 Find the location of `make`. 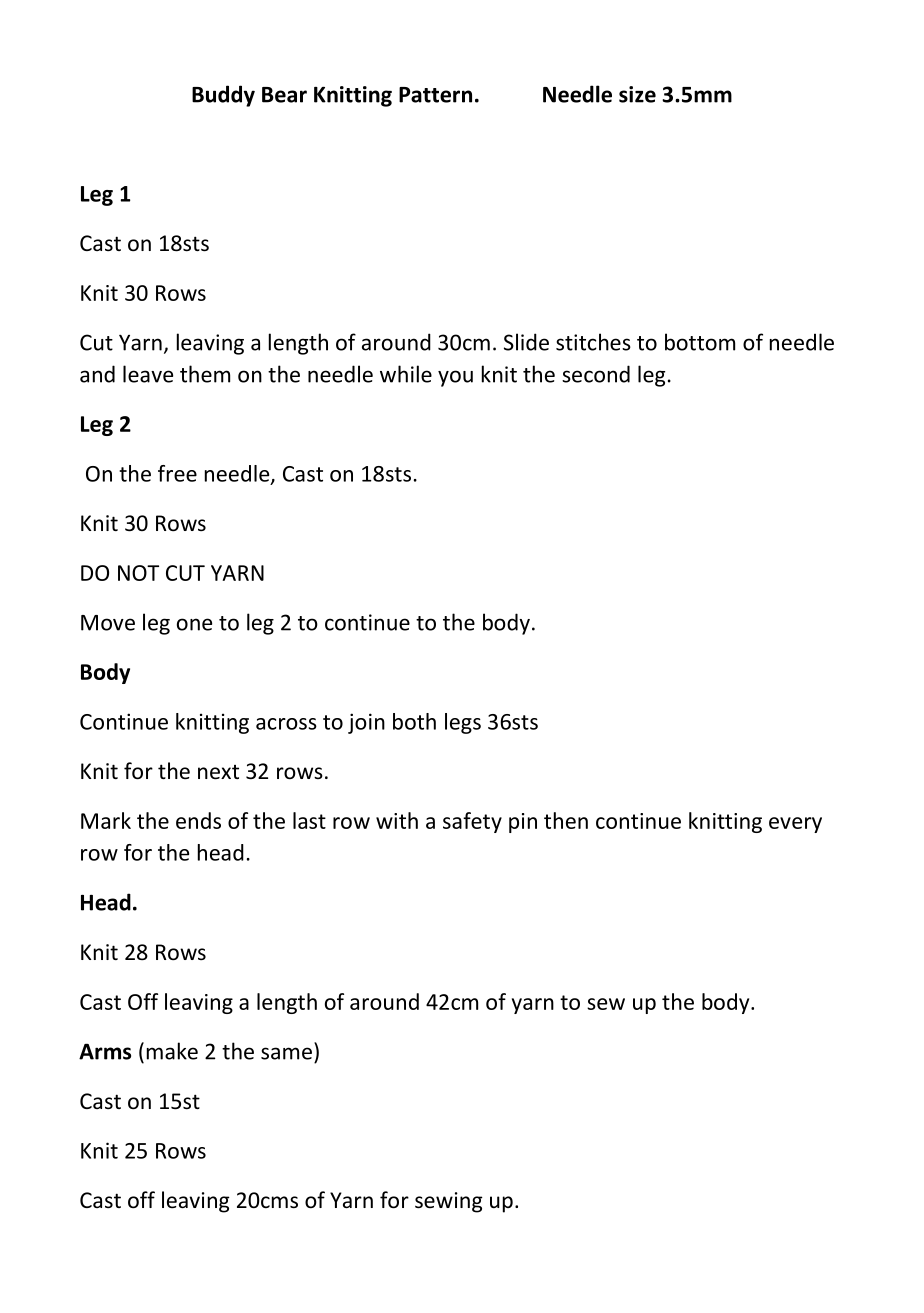

make is located at coordinates (172, 1051).
